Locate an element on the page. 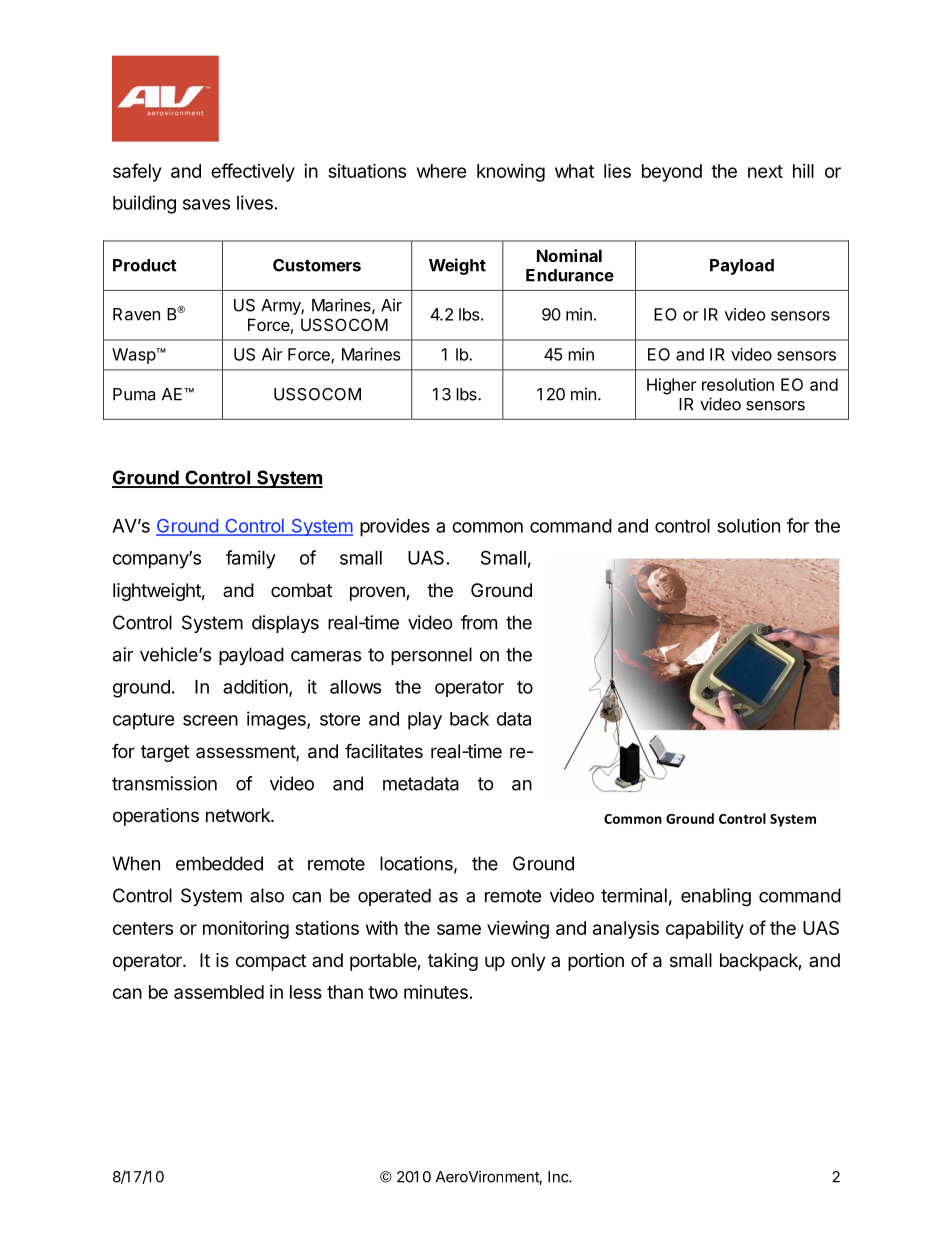  from is located at coordinates (479, 622).
